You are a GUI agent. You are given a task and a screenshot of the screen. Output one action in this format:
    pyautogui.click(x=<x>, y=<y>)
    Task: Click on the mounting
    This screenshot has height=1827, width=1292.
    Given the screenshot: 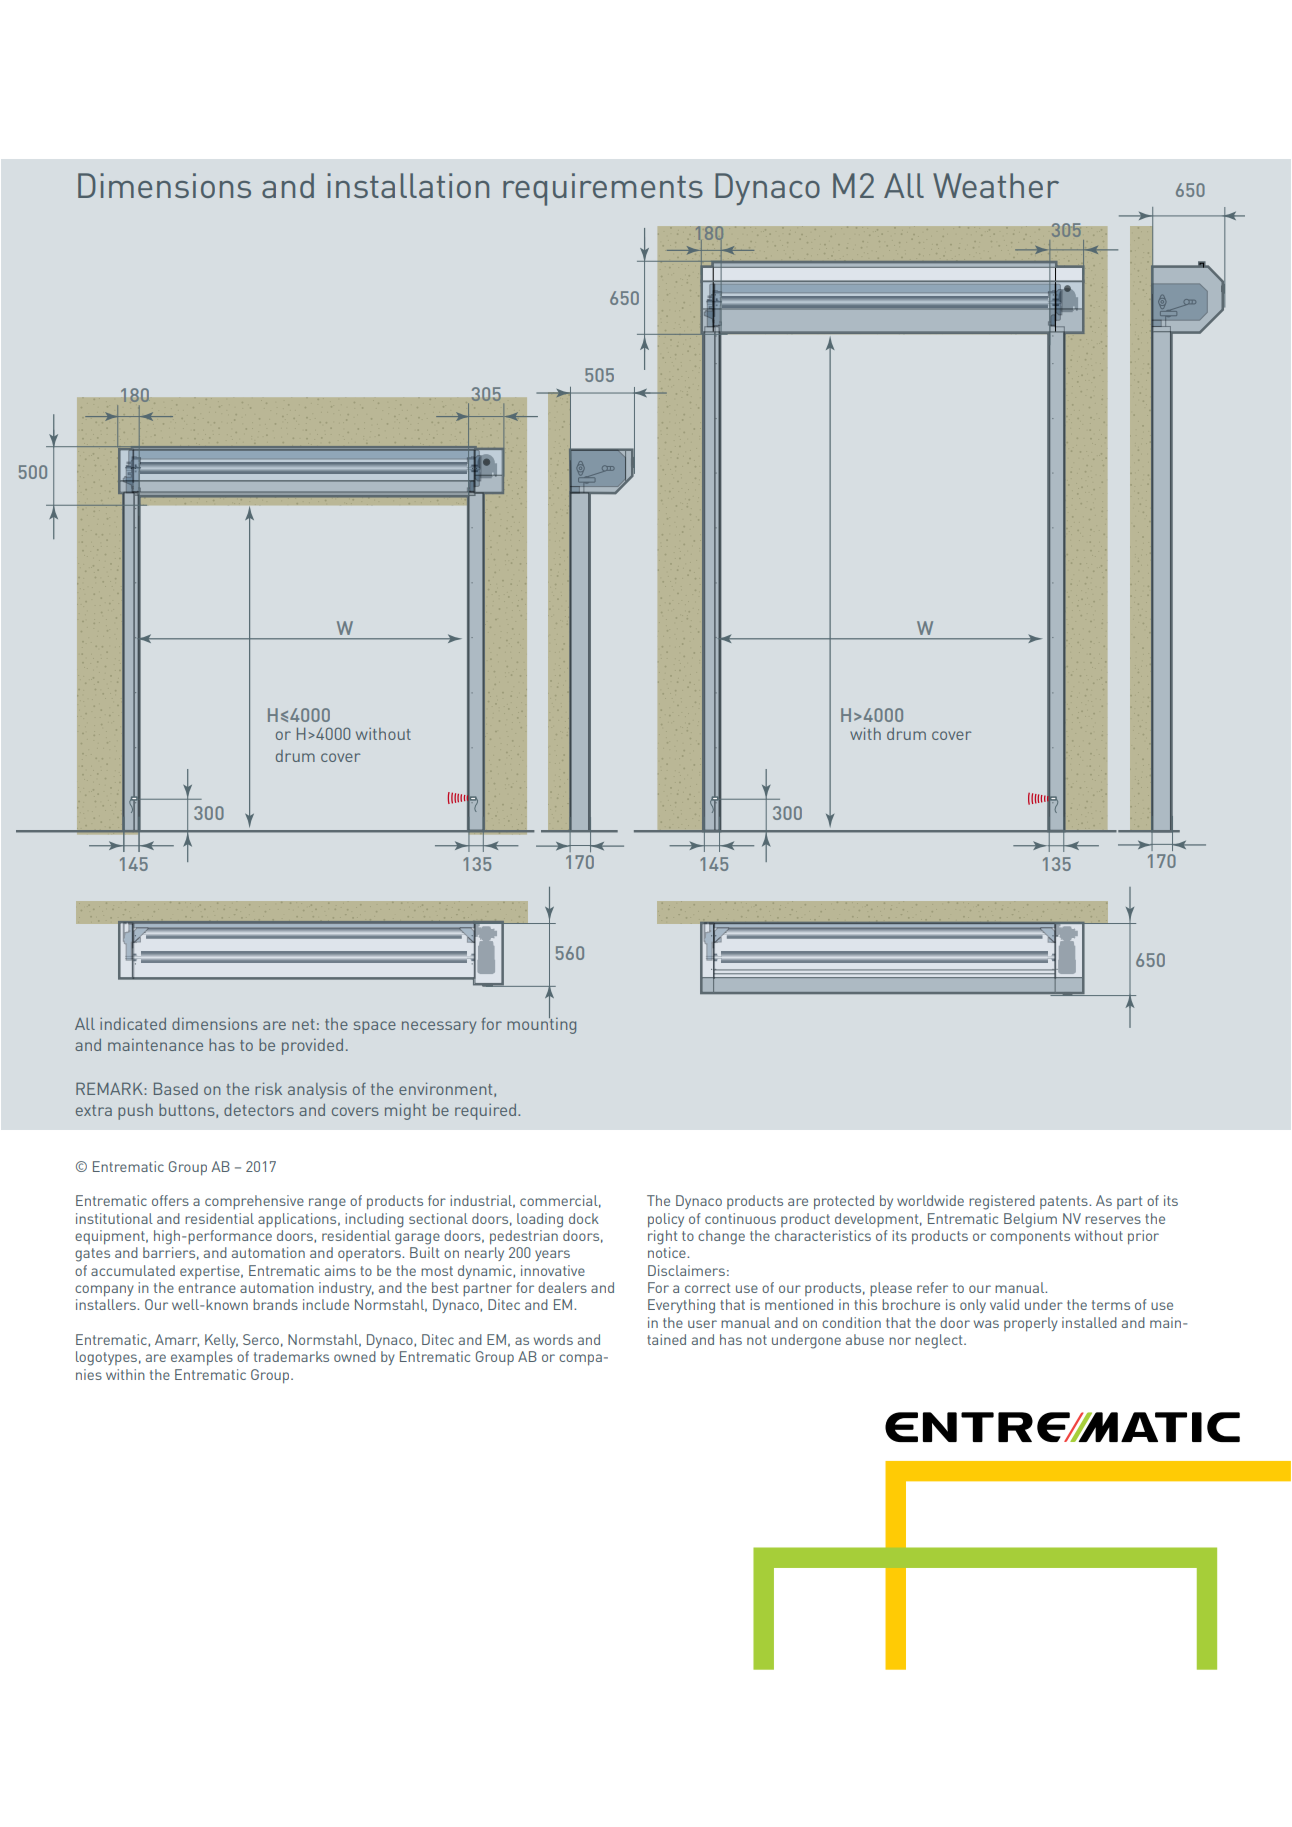 What is the action you would take?
    pyautogui.click(x=541, y=1024)
